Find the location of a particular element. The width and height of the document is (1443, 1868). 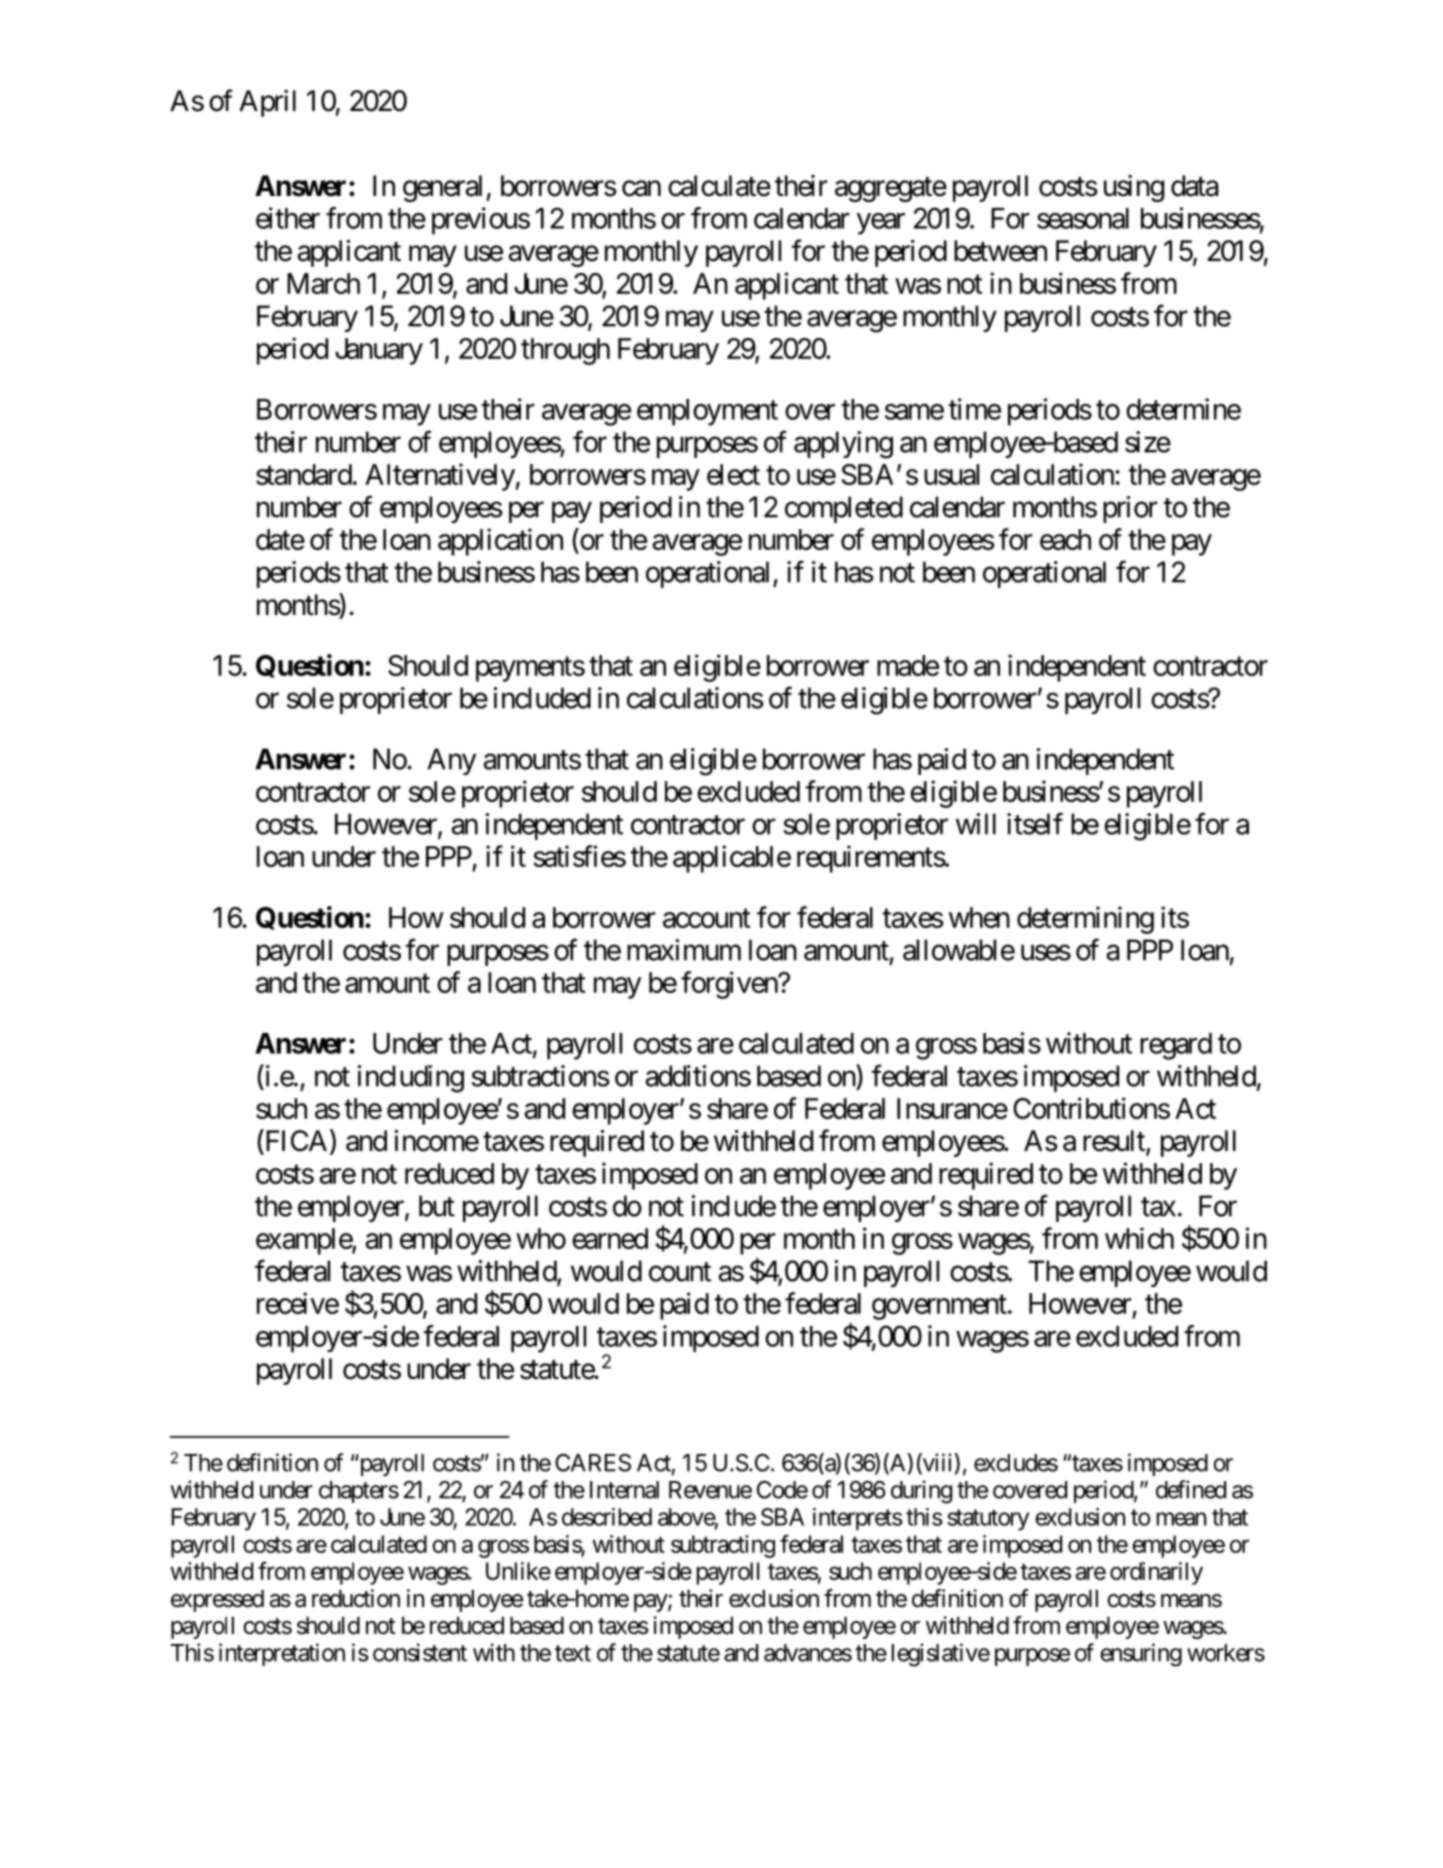

elect is located at coordinates (733, 474).
